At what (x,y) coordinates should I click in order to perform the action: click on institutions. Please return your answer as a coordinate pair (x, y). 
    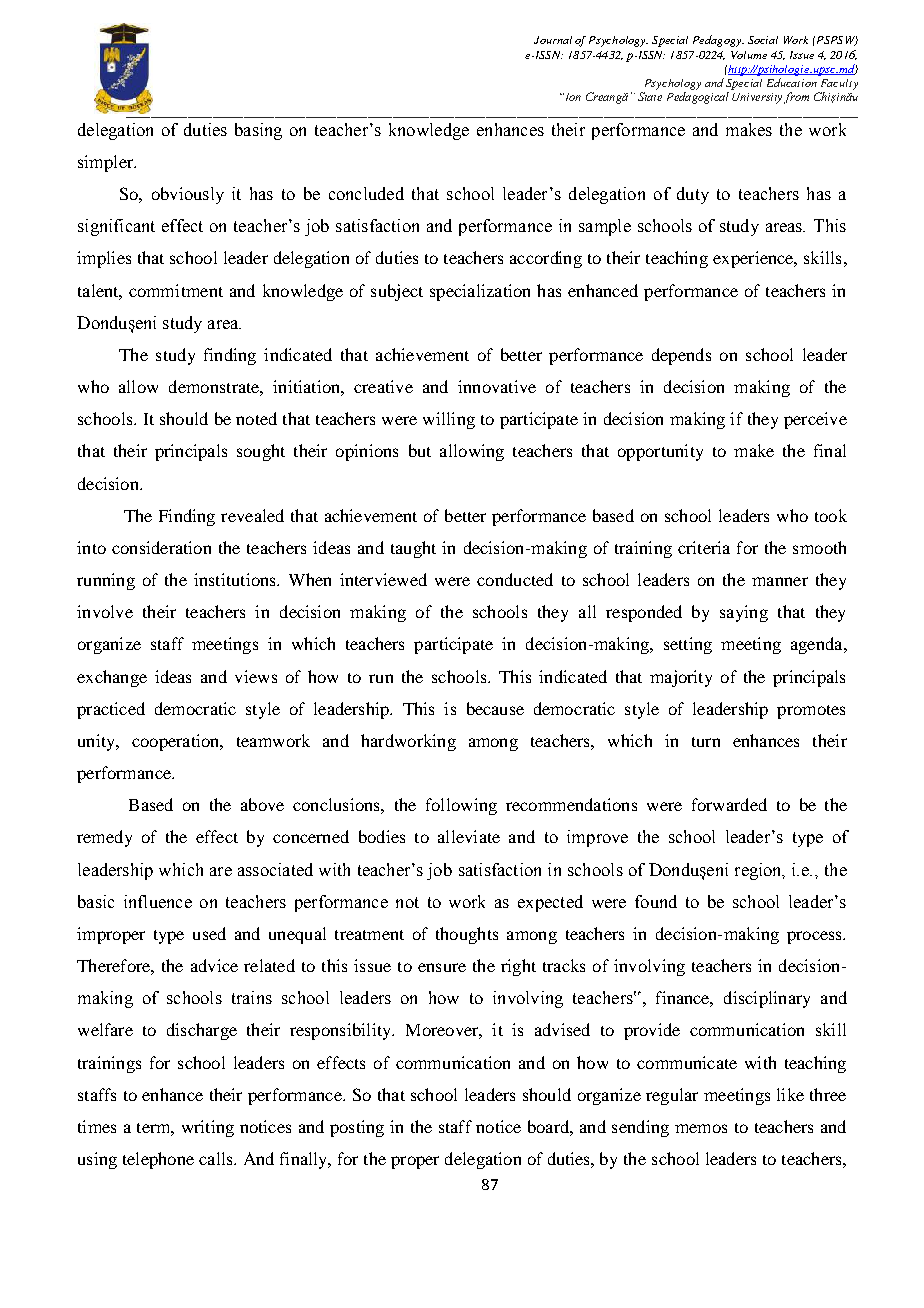
    Looking at the image, I should click on (236, 579).
